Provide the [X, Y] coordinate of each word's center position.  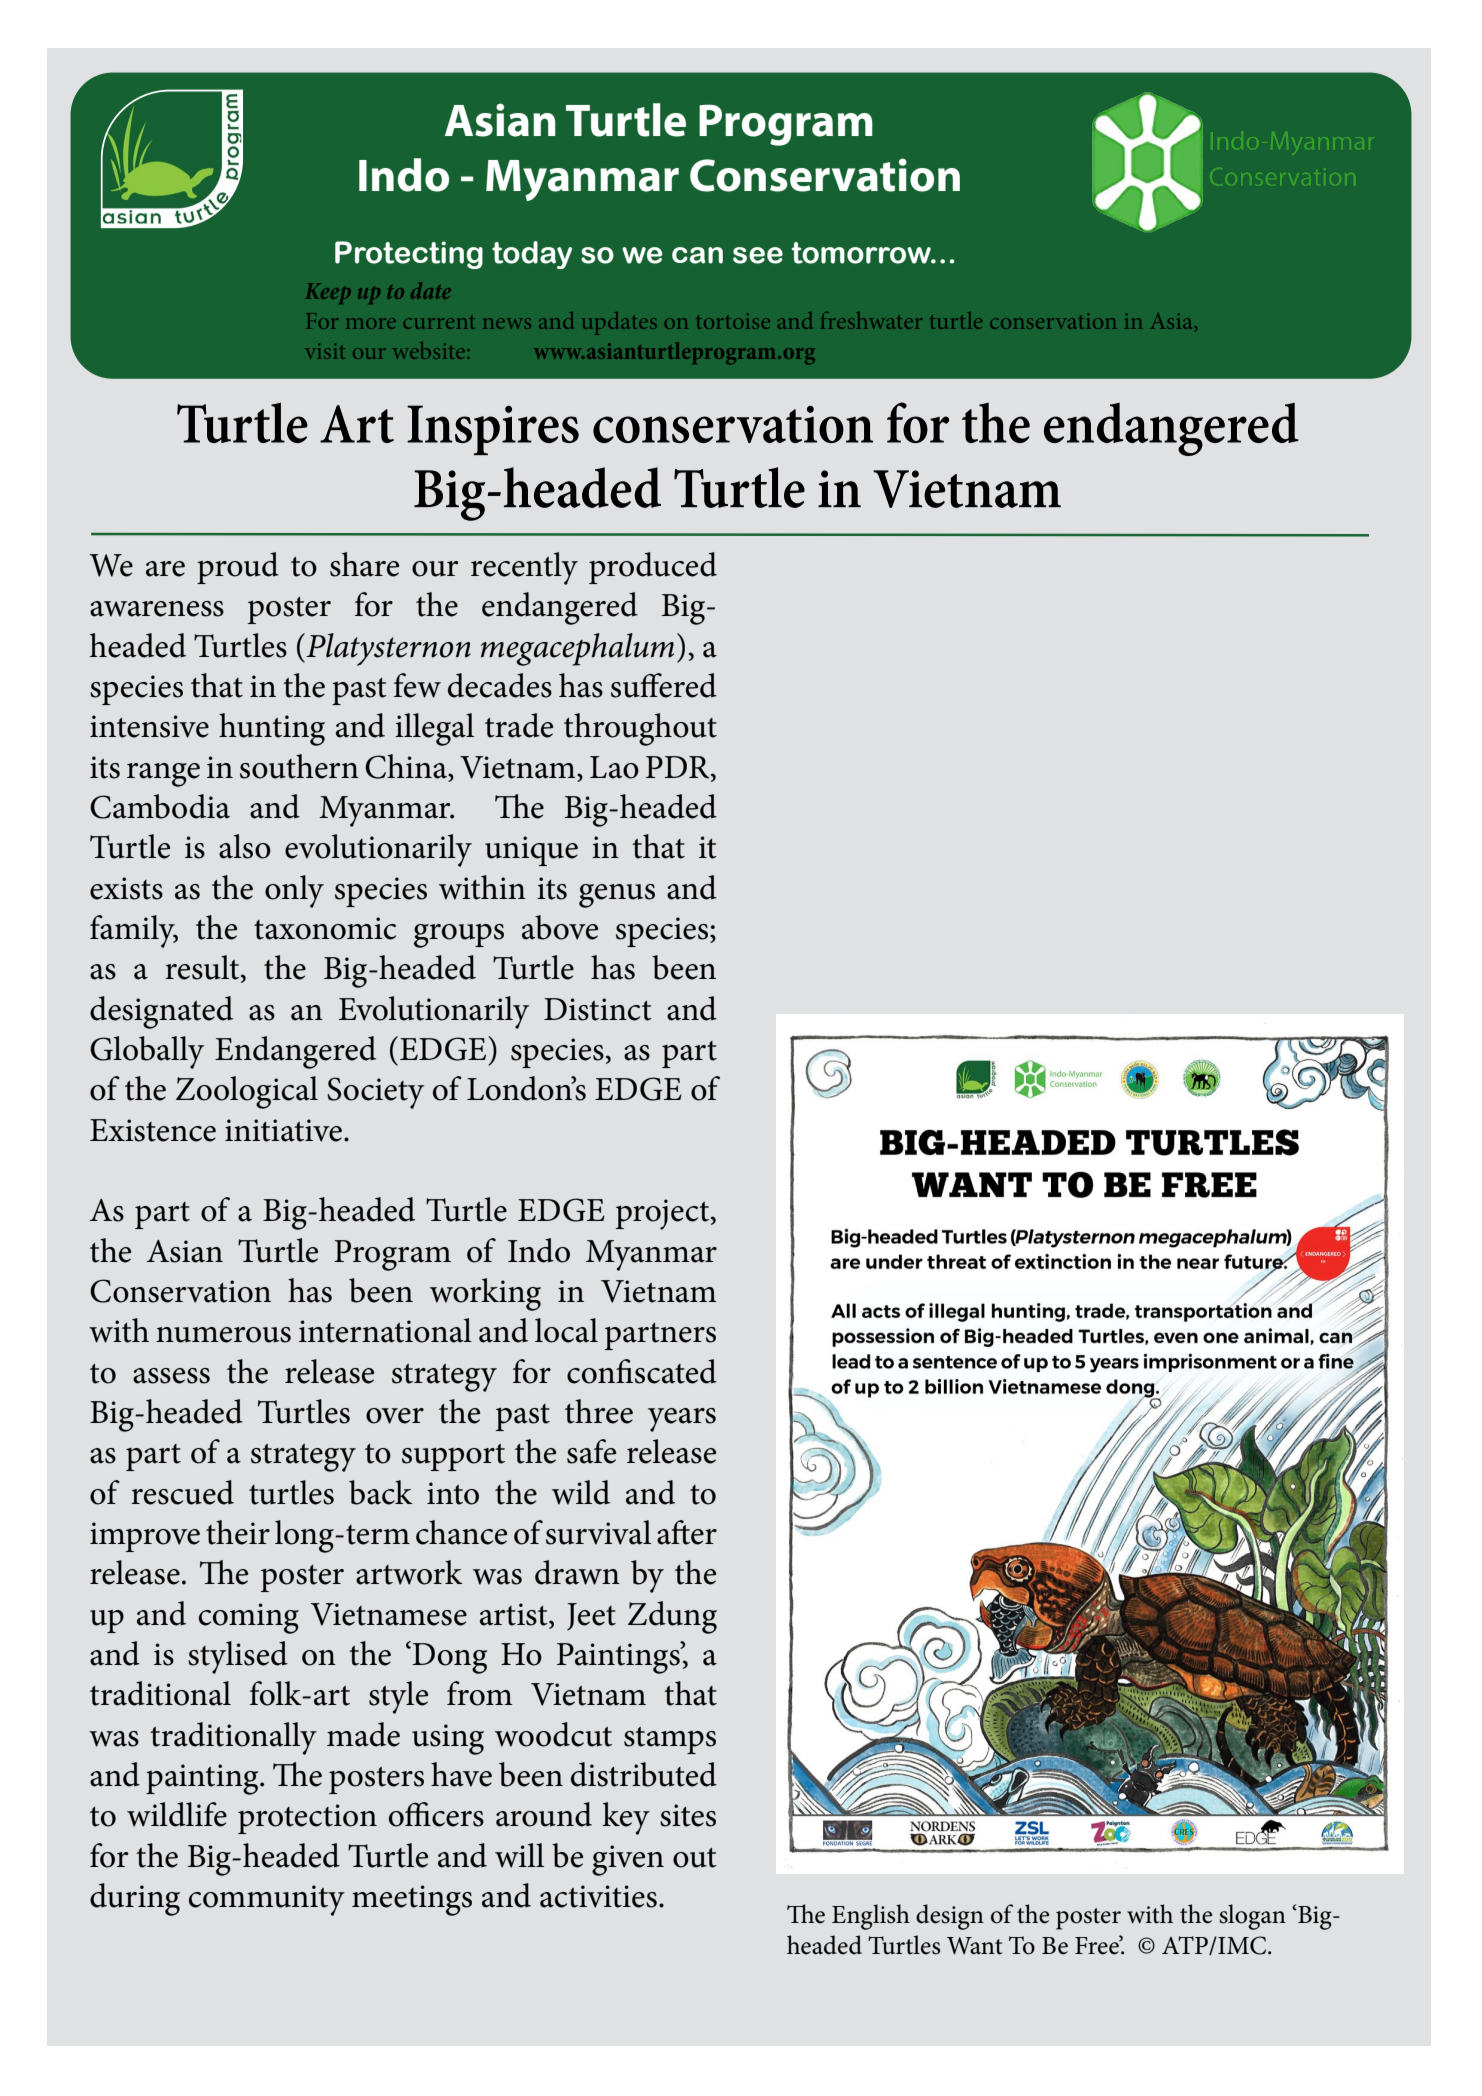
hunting [272, 729]
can [697, 255]
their [238, 1532]
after [687, 1532]
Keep [328, 293]
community [267, 1900]
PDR [679, 768]
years [682, 1420]
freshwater [871, 320]
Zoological [247, 1092]
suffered [664, 685]
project [664, 1214]
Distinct [598, 1009]
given [628, 1860]
